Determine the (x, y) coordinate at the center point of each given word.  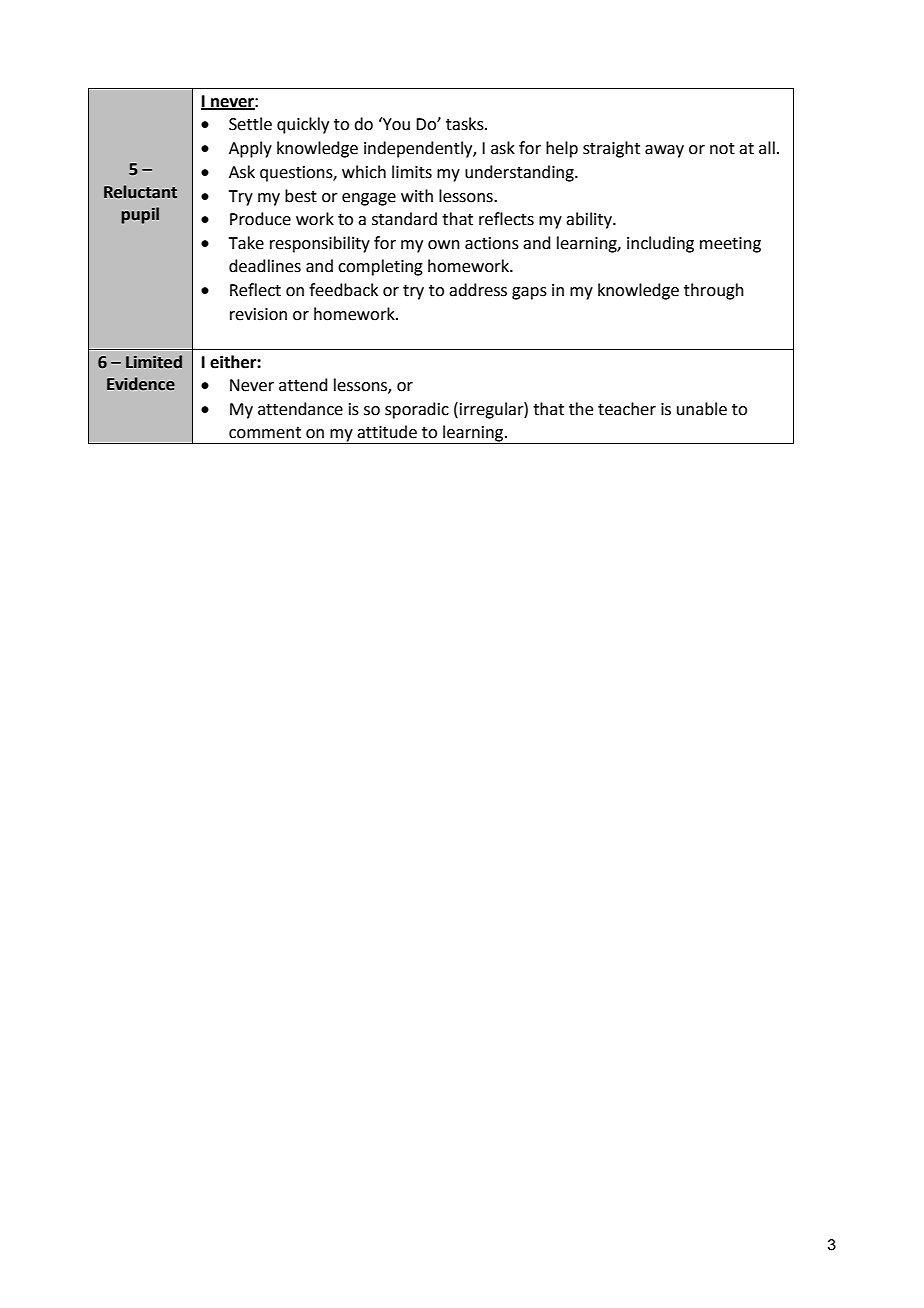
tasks (466, 124)
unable (702, 409)
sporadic (417, 410)
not (722, 149)
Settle (250, 124)
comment (265, 433)
